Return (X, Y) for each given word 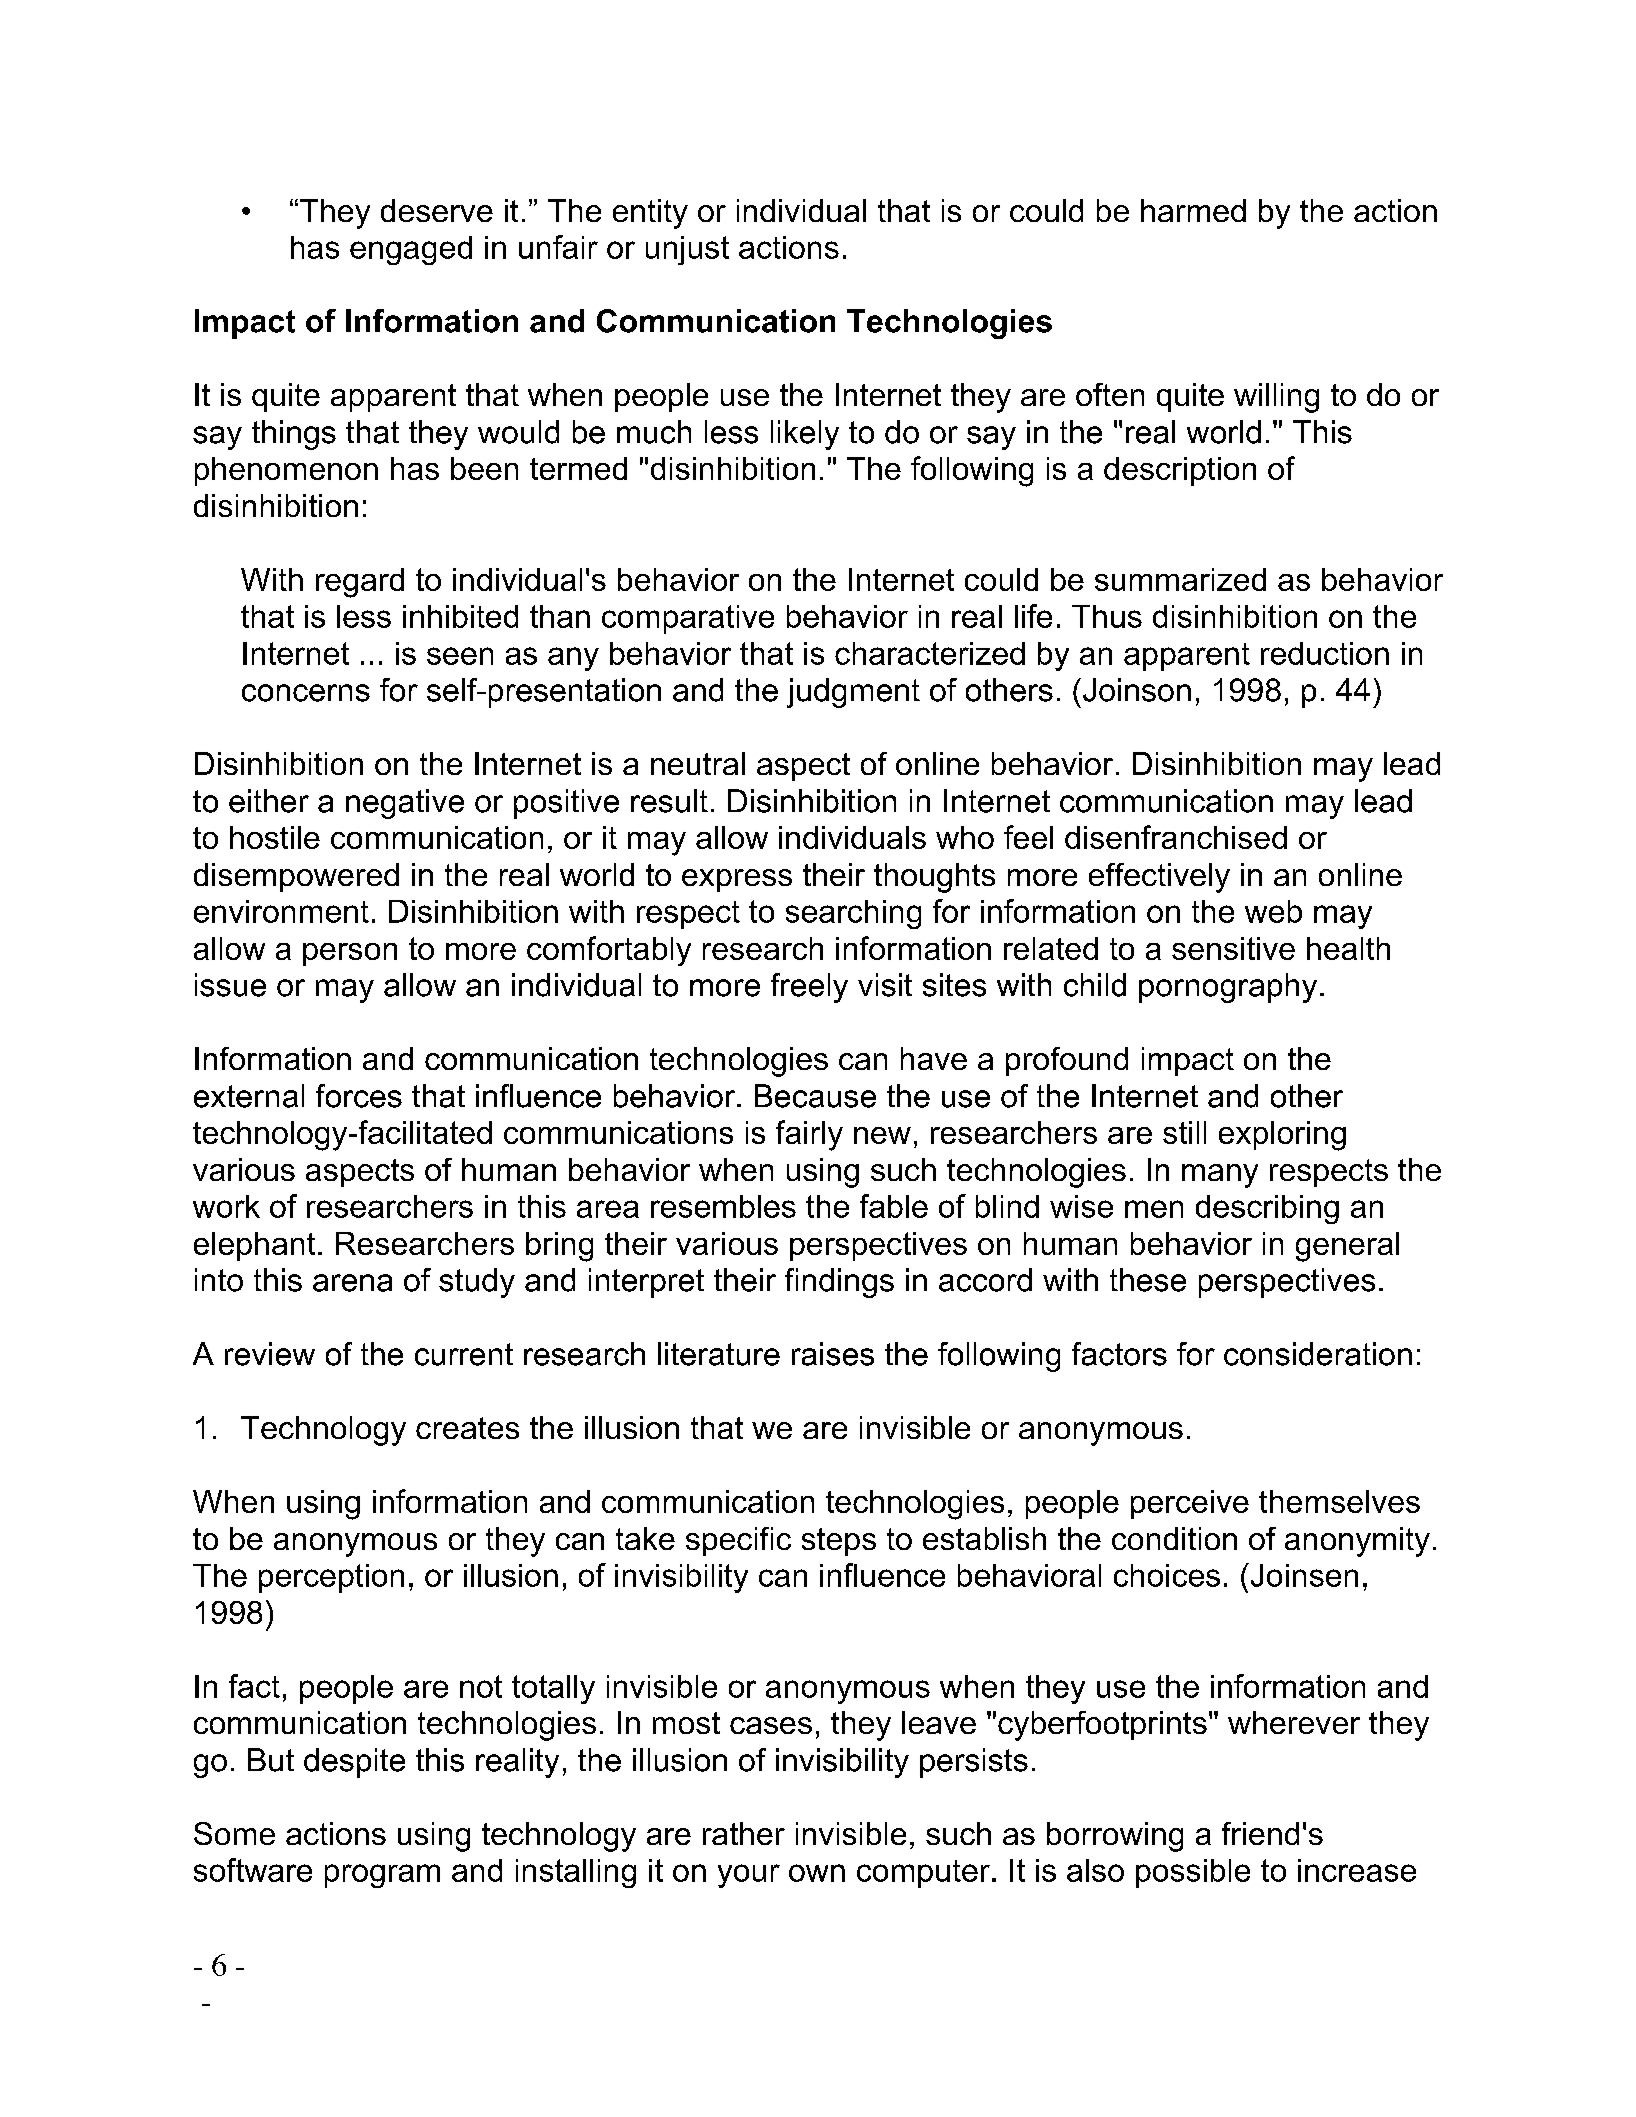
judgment (853, 693)
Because (815, 1096)
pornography (1228, 988)
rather (744, 1833)
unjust (687, 250)
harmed (1193, 210)
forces (359, 1096)
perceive (1190, 1504)
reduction (1325, 653)
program (382, 1876)
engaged (411, 250)
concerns (306, 693)
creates (467, 1428)
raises (833, 1354)
